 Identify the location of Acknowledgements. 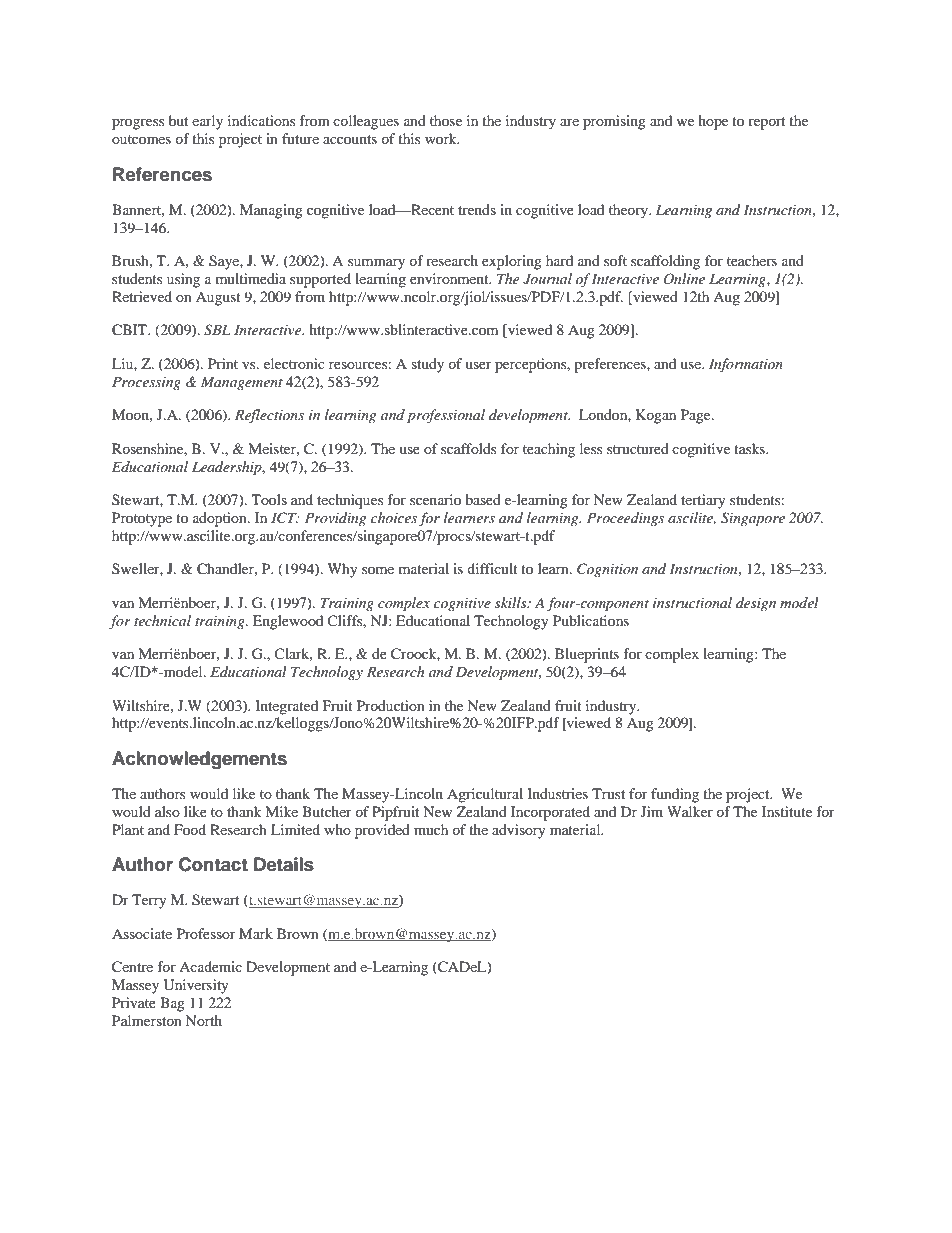
(199, 760).
